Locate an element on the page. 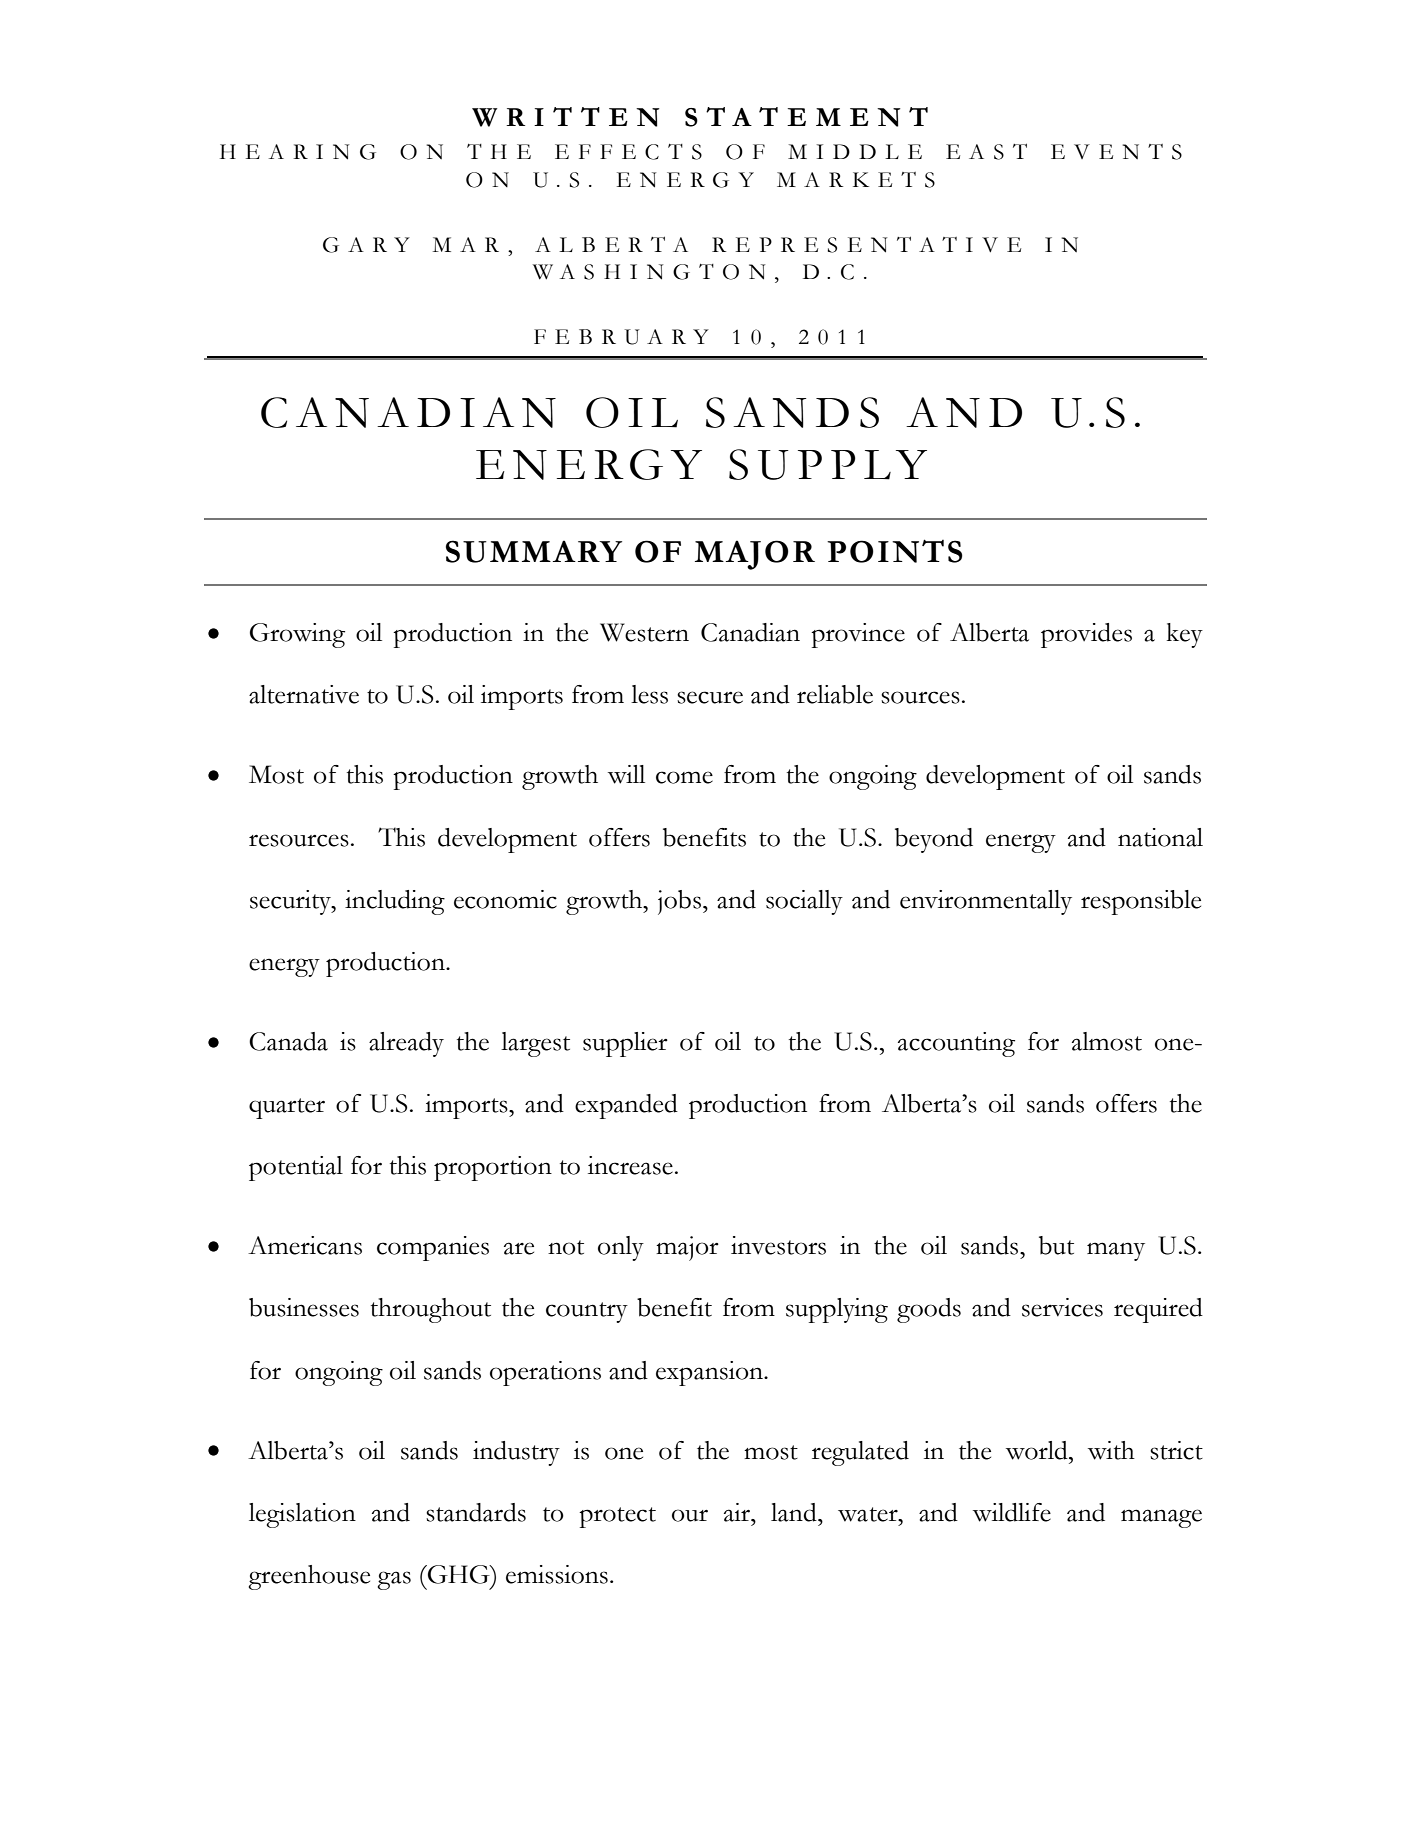  already is located at coordinates (406, 1044).
